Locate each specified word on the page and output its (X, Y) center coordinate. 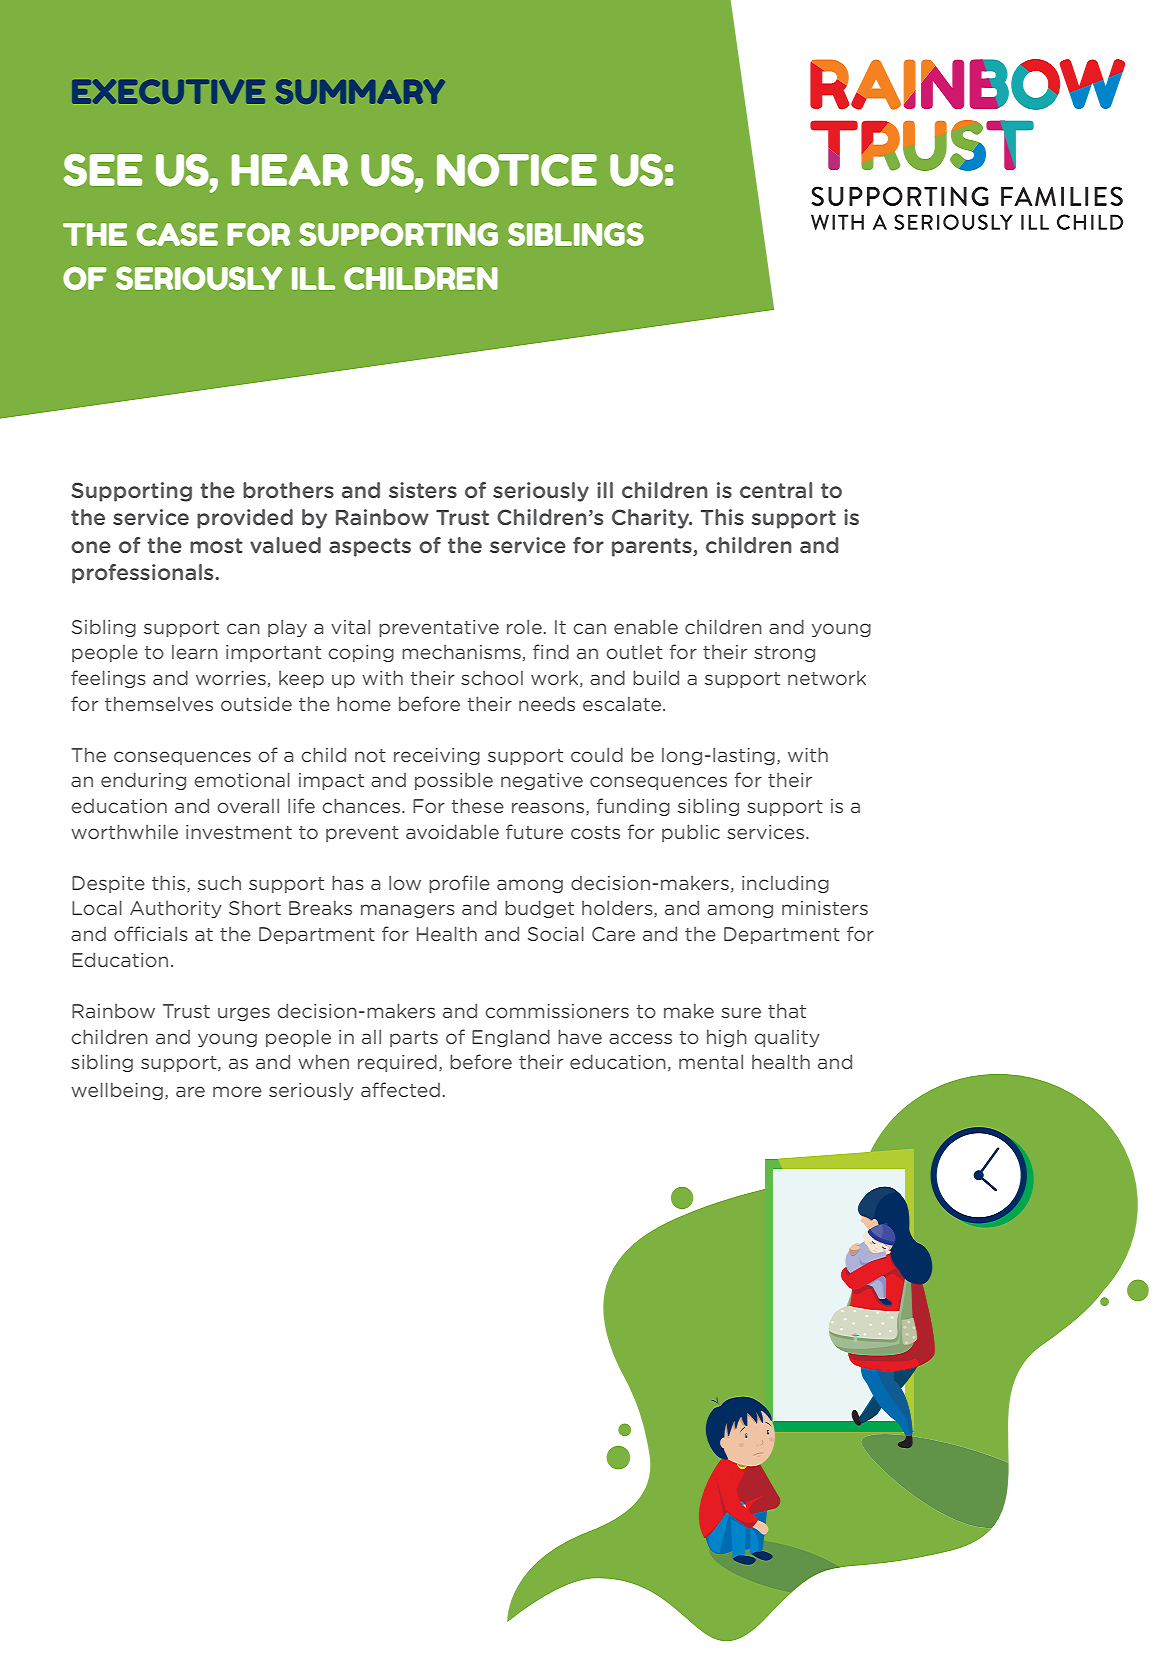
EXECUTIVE (168, 91)
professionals (144, 574)
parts (414, 1039)
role (524, 626)
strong (784, 654)
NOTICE (517, 170)
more (237, 1091)
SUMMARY (360, 91)
